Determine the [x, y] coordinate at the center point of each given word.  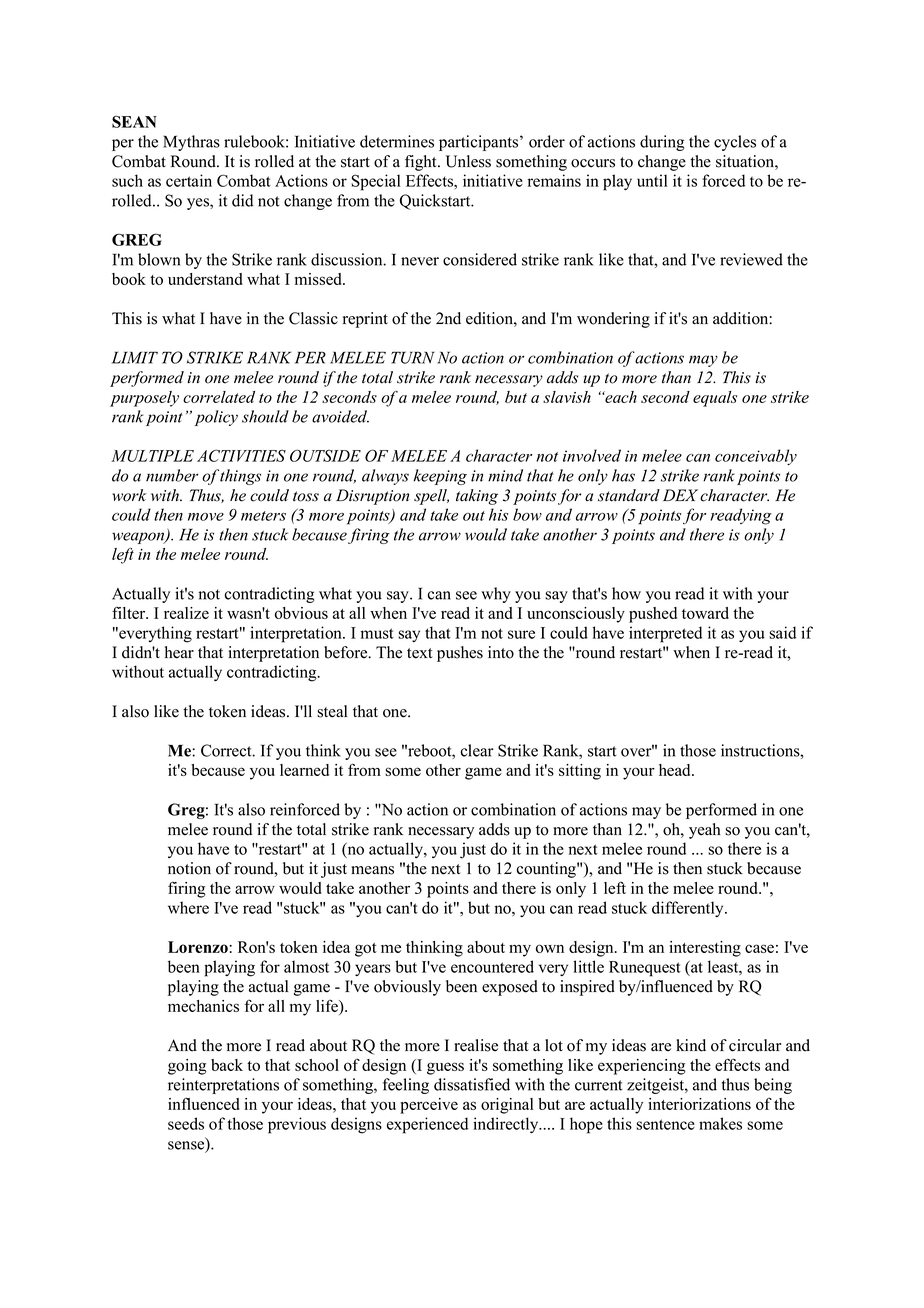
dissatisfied [472, 1084]
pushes [460, 654]
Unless [468, 161]
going [187, 1067]
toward [705, 613]
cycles [735, 143]
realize [186, 613]
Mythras [191, 143]
